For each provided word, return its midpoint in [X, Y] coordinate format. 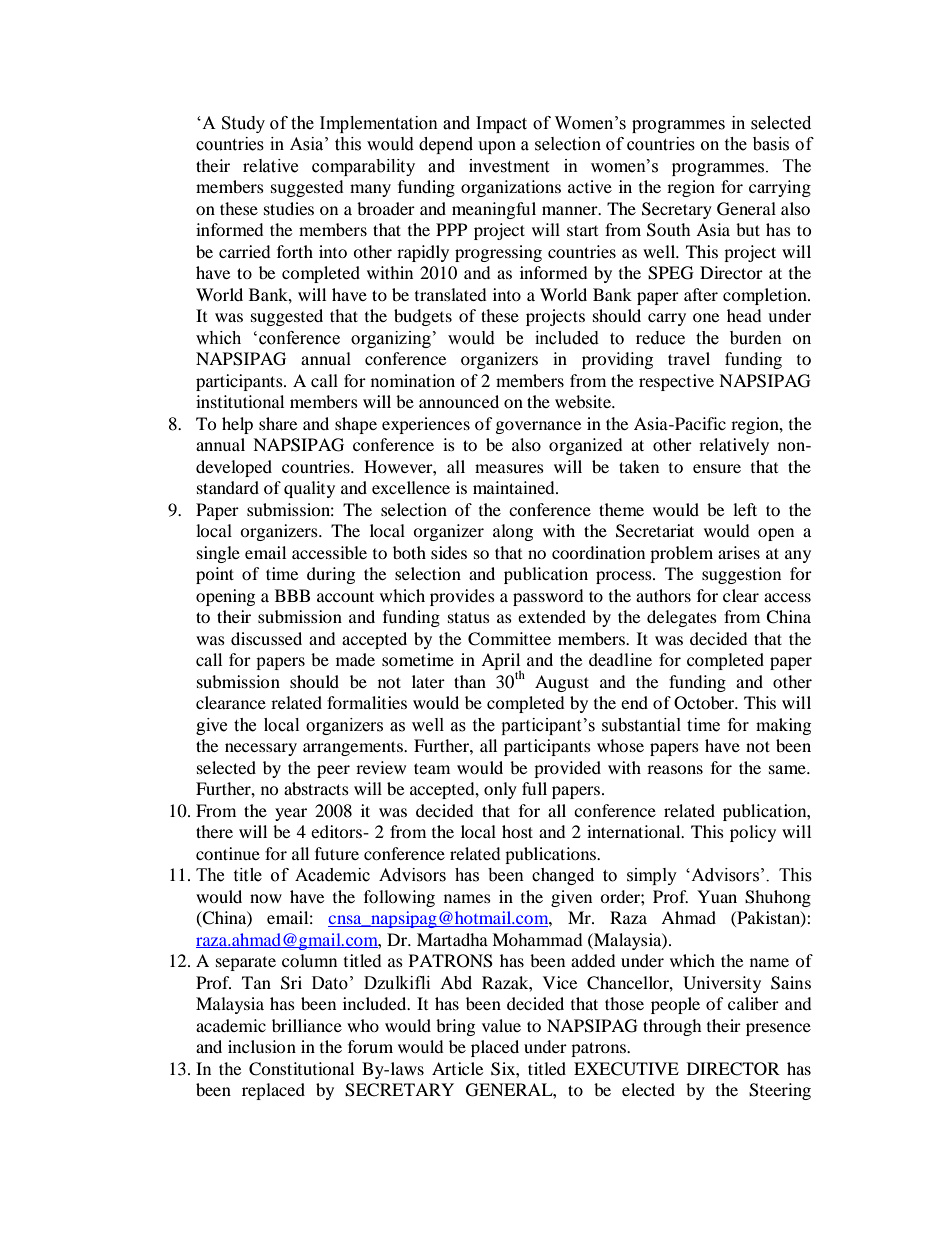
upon [497, 147]
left [745, 509]
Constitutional [301, 1069]
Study [243, 124]
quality [309, 489]
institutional [240, 401]
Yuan [717, 896]
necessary [261, 749]
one [706, 317]
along [513, 532]
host [517, 831]
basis [771, 144]
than [470, 681]
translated [451, 294]
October [705, 703]
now [266, 898]
